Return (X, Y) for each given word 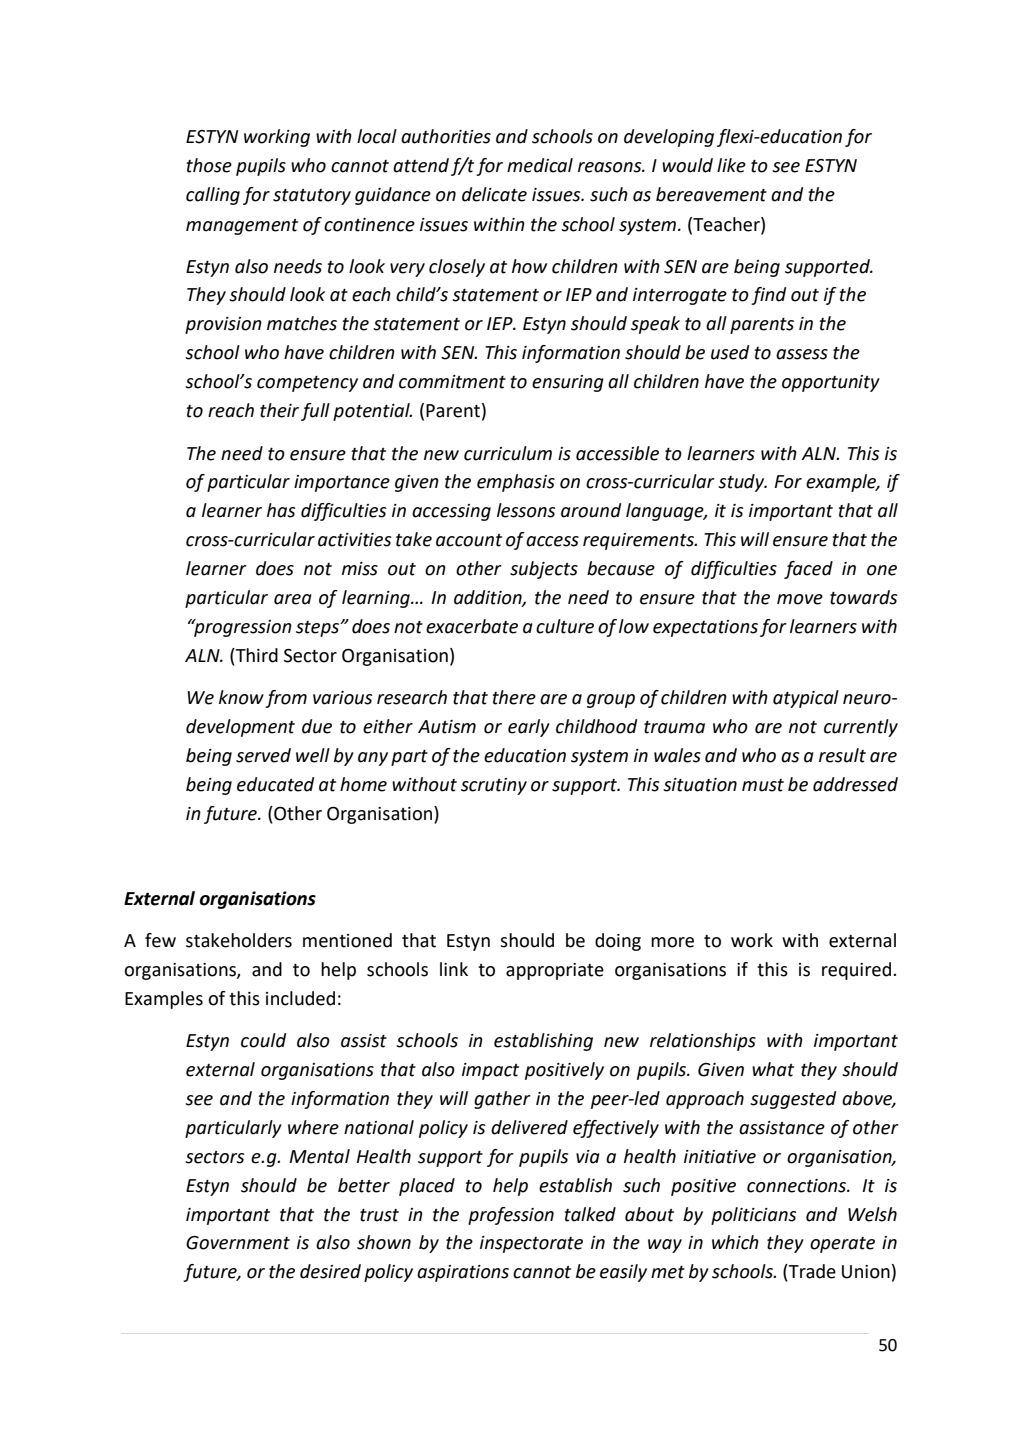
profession (511, 1216)
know (241, 697)
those (209, 165)
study (742, 483)
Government (238, 1243)
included (300, 998)
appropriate (555, 971)
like (731, 165)
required (858, 971)
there (514, 697)
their (279, 410)
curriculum (508, 453)
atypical (806, 699)
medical (540, 165)
